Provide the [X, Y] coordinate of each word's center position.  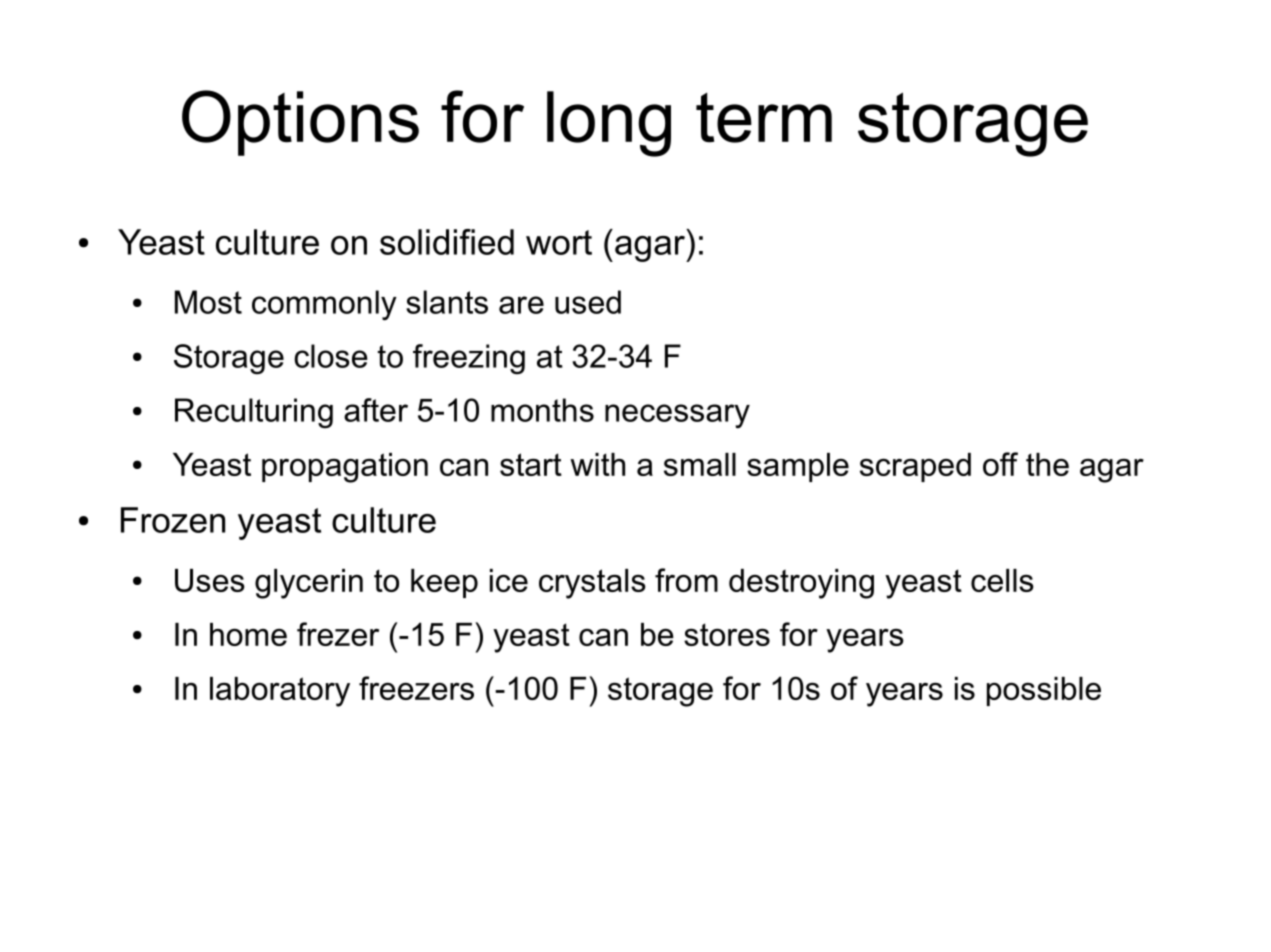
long [609, 124]
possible [1044, 691]
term [764, 118]
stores [727, 634]
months [542, 410]
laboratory [280, 692]
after [376, 410]
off [1000, 464]
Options [300, 123]
